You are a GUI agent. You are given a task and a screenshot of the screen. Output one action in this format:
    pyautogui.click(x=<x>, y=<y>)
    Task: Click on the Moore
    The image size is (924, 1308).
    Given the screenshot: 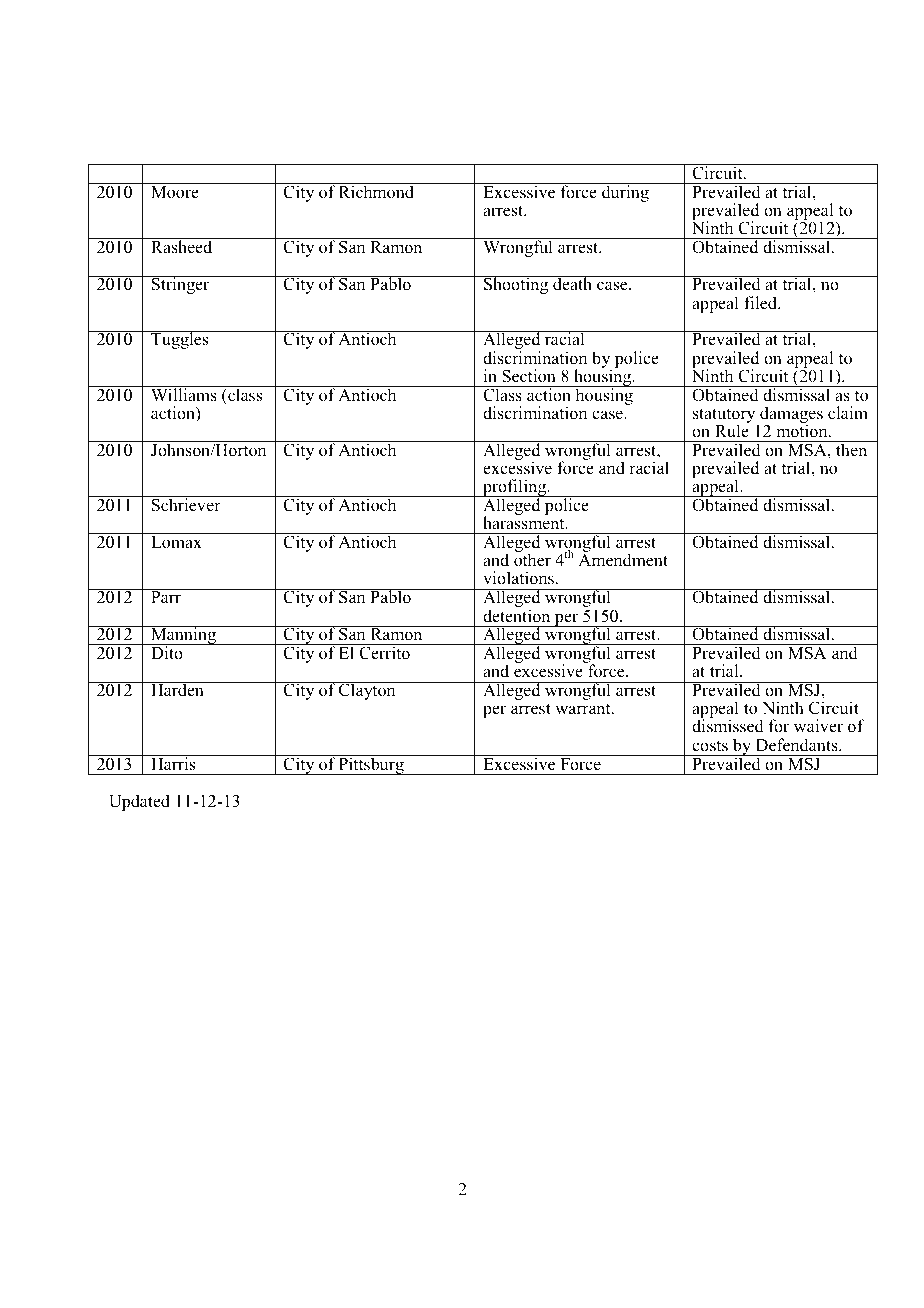 What is the action you would take?
    pyautogui.click(x=175, y=192)
